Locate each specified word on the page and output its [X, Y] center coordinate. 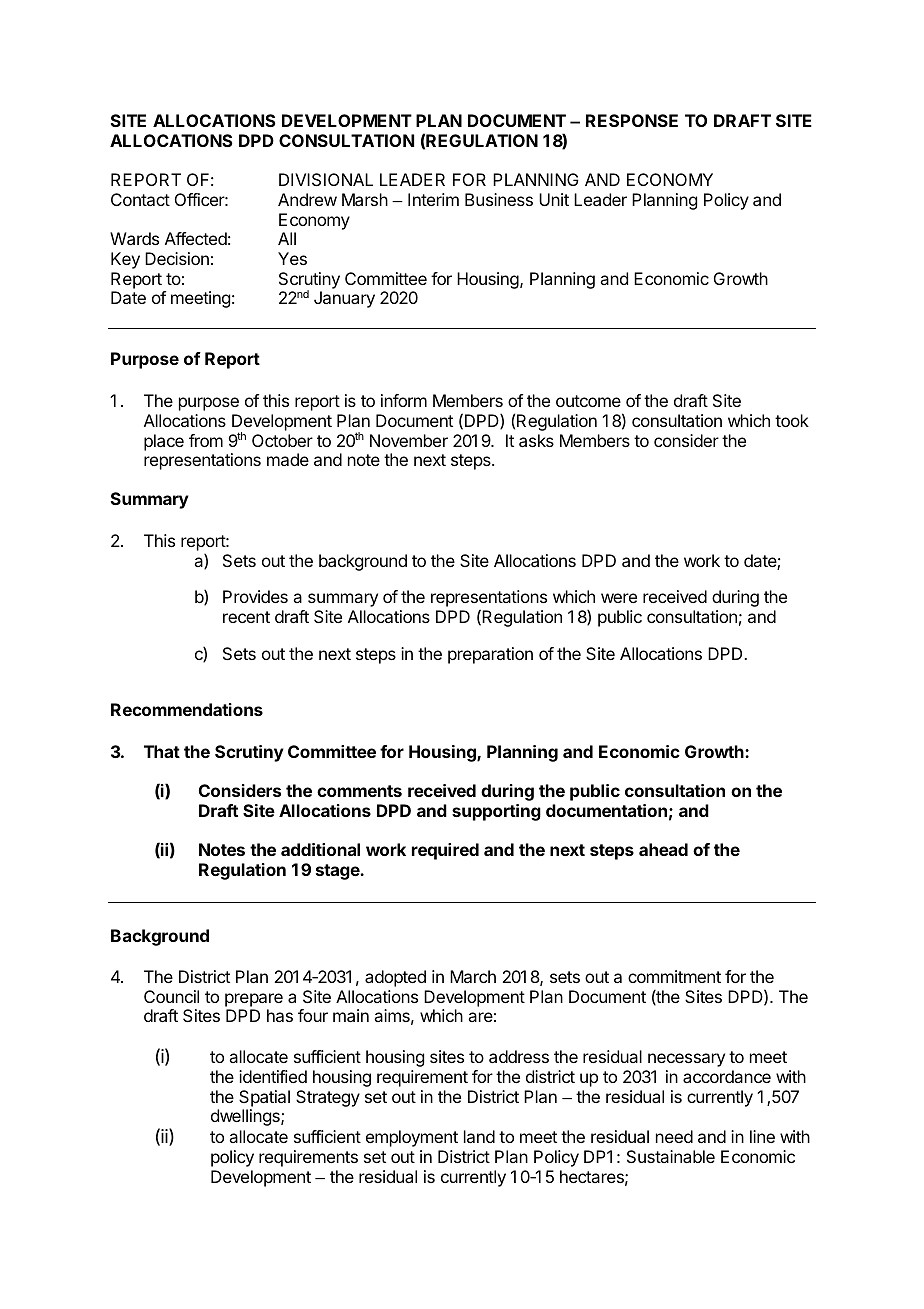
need [674, 1136]
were [619, 598]
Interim [433, 199]
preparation [490, 655]
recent [246, 617]
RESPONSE [632, 120]
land [479, 1136]
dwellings [246, 1117]
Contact [140, 199]
